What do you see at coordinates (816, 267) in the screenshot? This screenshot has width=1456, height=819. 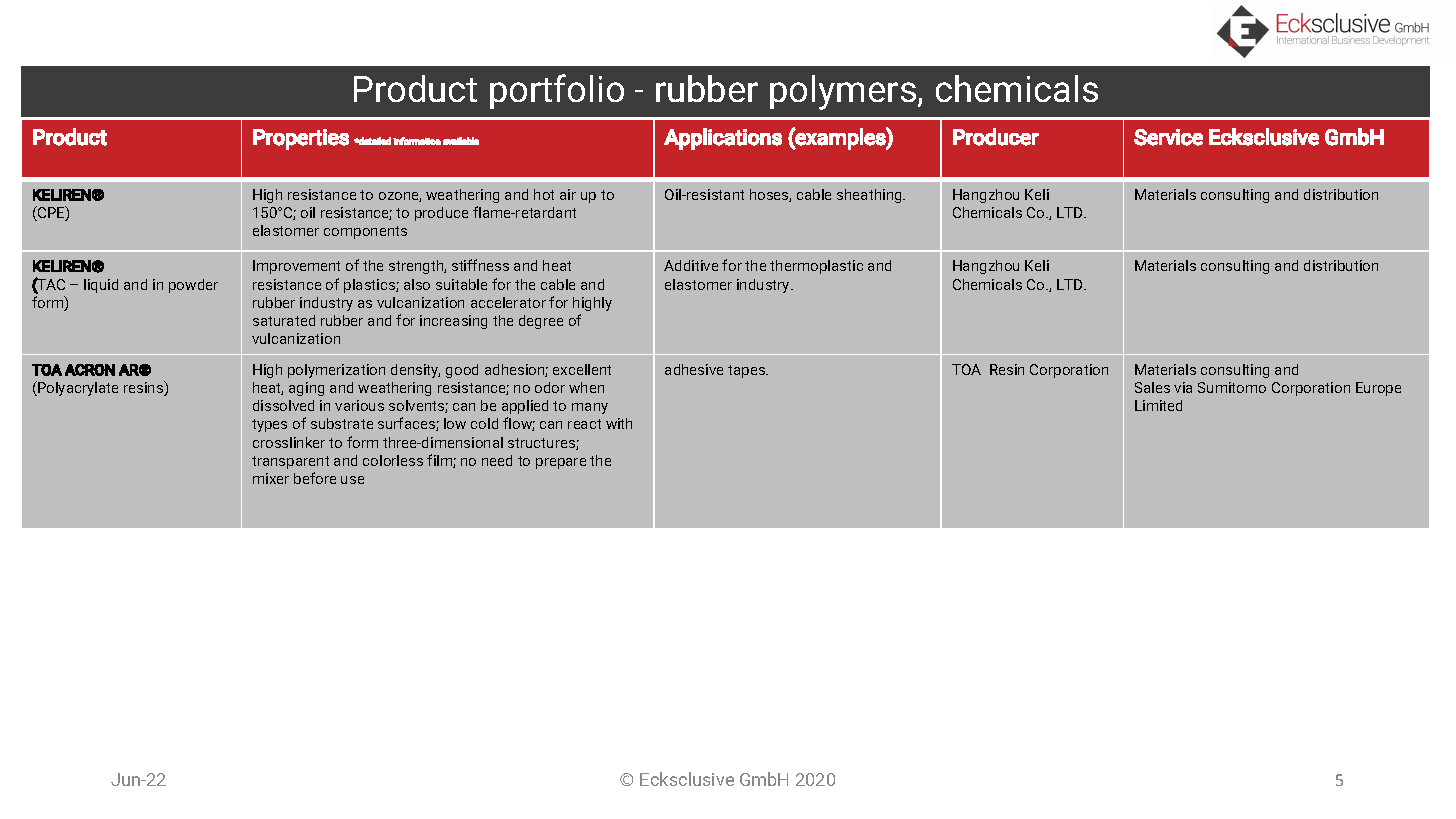 I see `thermoplastic` at bounding box center [816, 267].
